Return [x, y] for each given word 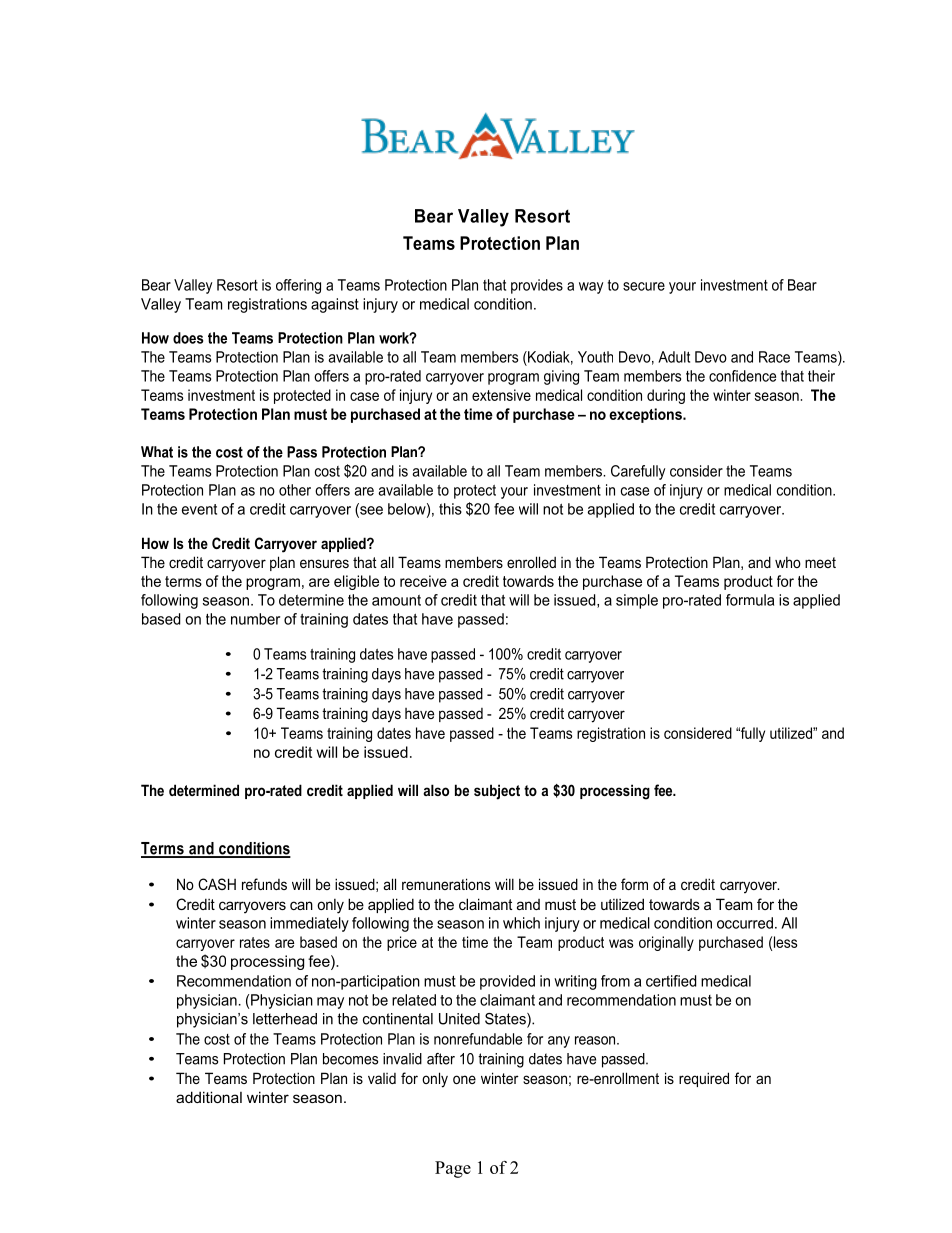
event [199, 509]
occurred [745, 923]
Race [774, 357]
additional [209, 1097]
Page [453, 1169]
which [521, 923]
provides [537, 286]
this [450, 509]
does [188, 338]
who [788, 562]
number [255, 619]
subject [497, 792]
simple [637, 601]
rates [255, 942]
